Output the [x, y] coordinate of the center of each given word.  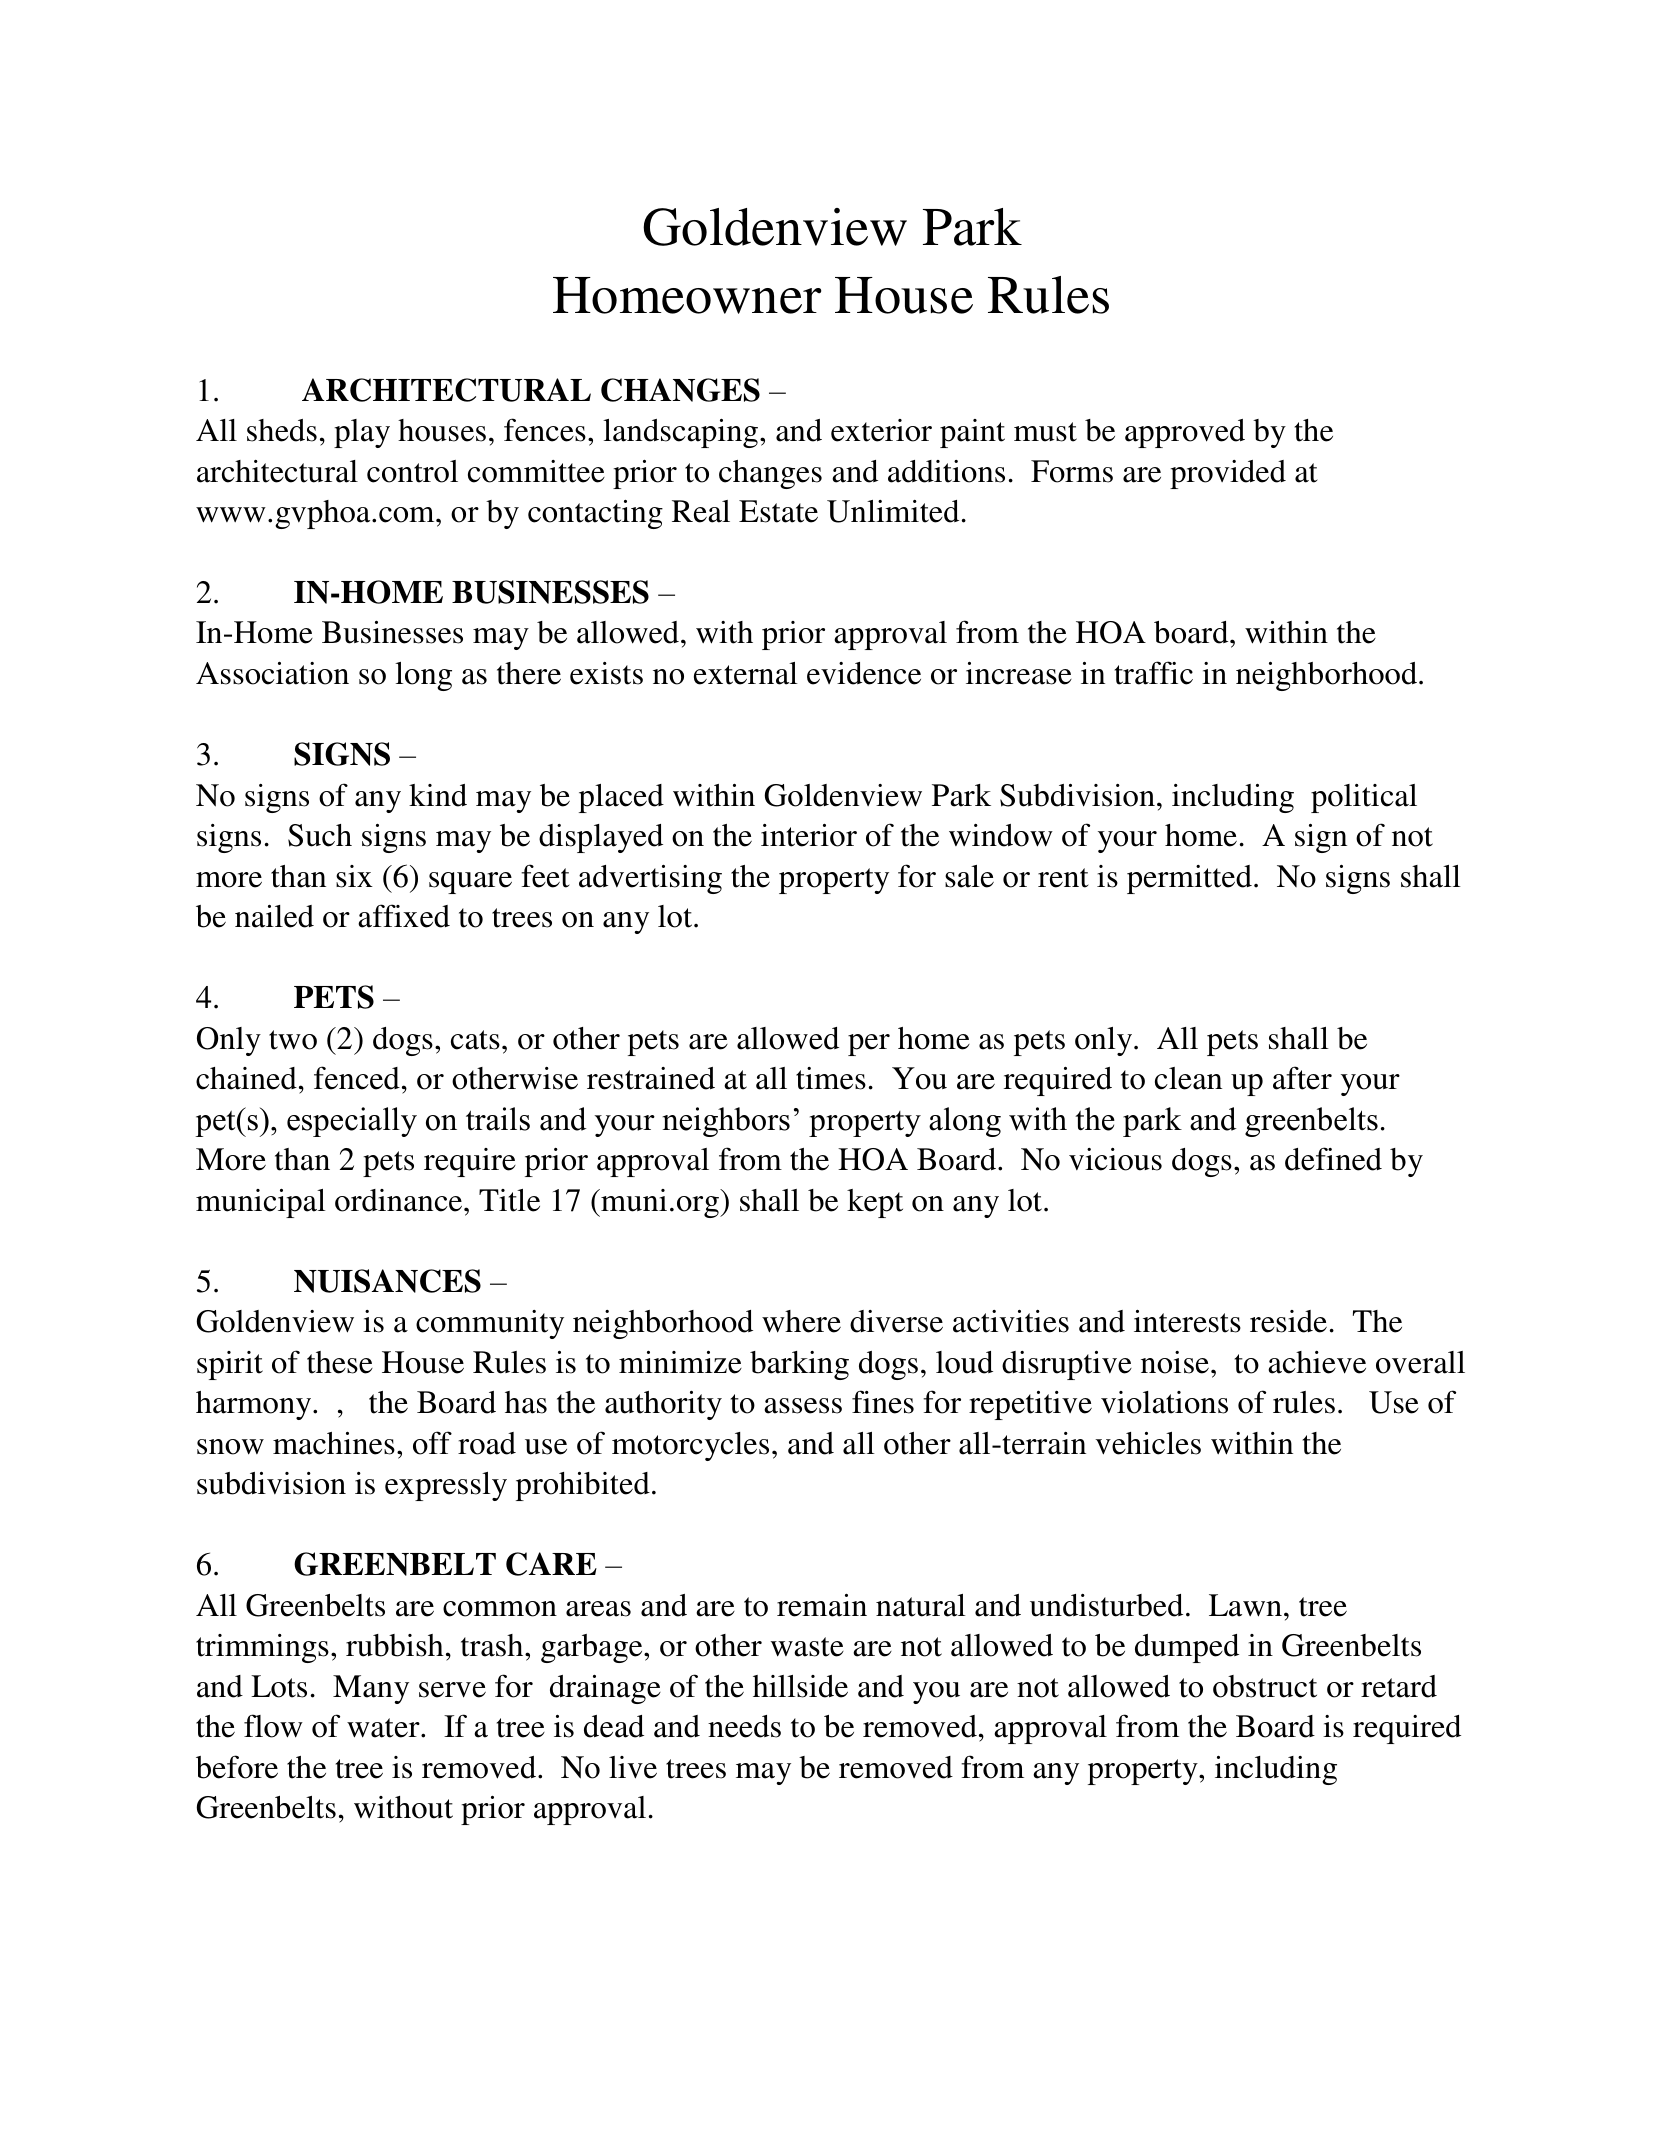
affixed [404, 916]
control [412, 471]
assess [803, 1406]
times [831, 1078]
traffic [1154, 673]
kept [875, 1203]
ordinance [400, 1200]
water [384, 1728]
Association [272, 673]
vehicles [1148, 1443]
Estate [778, 511]
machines [334, 1443]
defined [1333, 1159]
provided [1228, 474]
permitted [1189, 879]
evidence [864, 673]
